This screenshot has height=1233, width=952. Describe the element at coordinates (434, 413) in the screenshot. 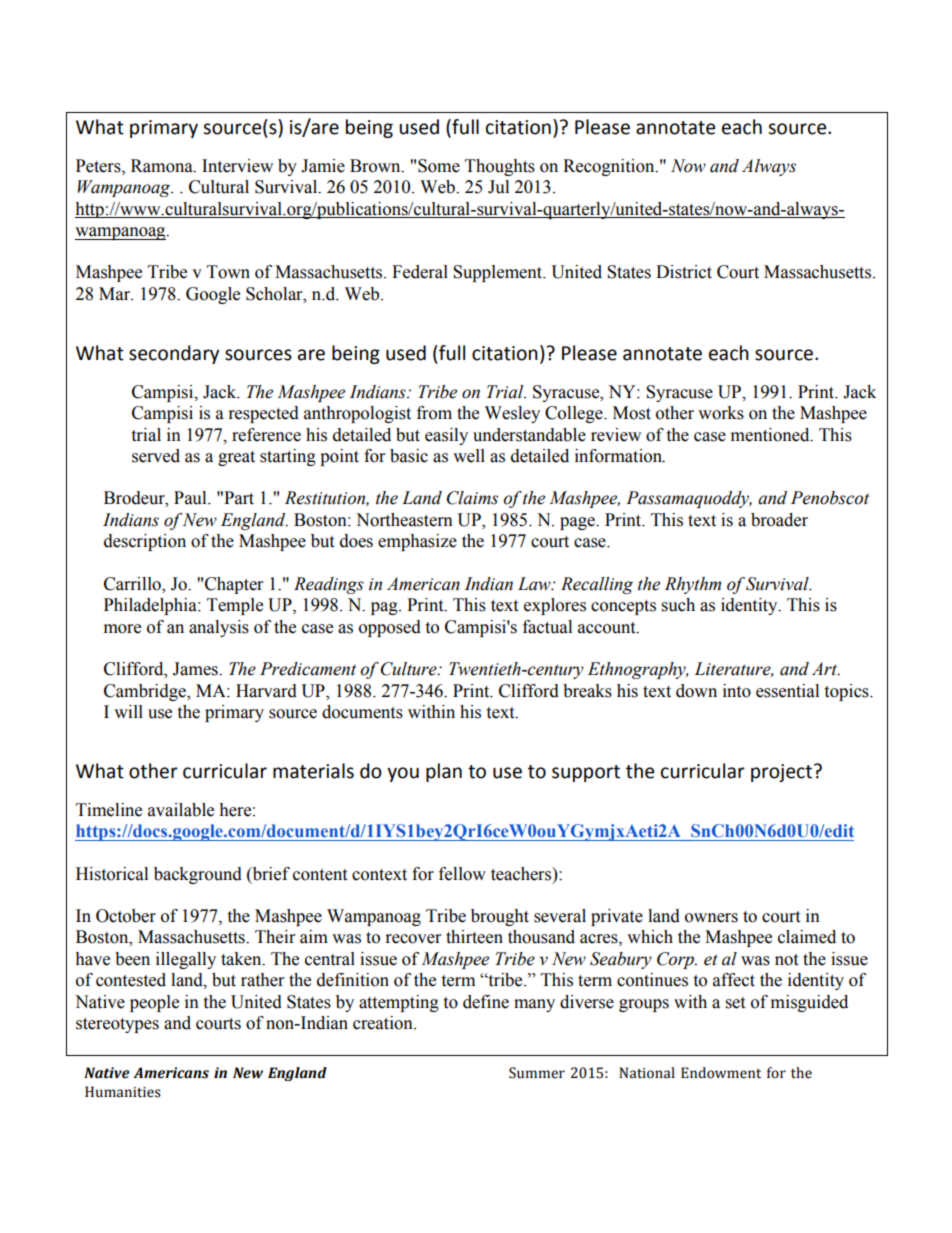

I see `from` at that location.
